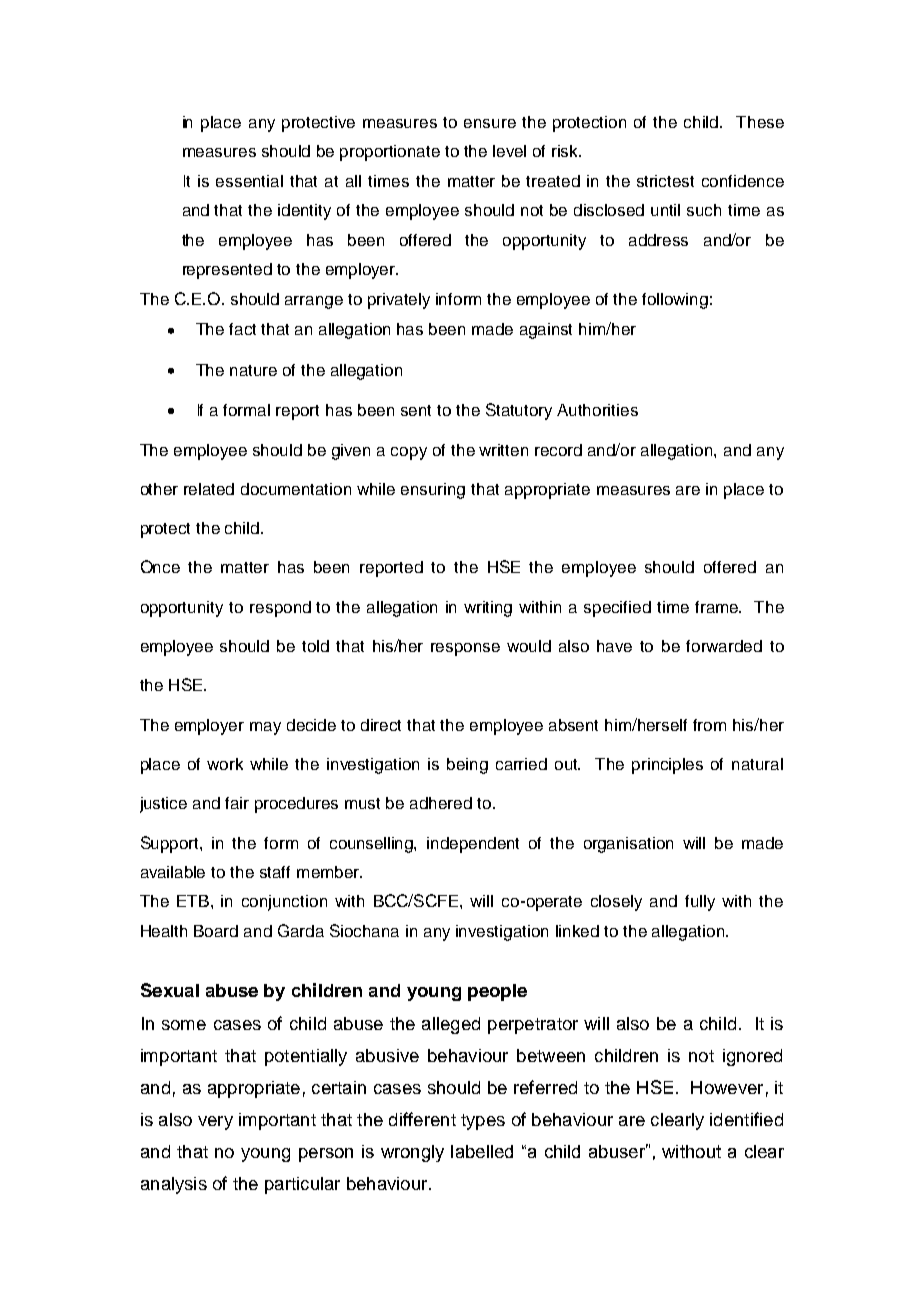 Image resolution: width=924 pixels, height=1308 pixels. What do you see at coordinates (433, 491) in the screenshot?
I see `ensuring` at bounding box center [433, 491].
